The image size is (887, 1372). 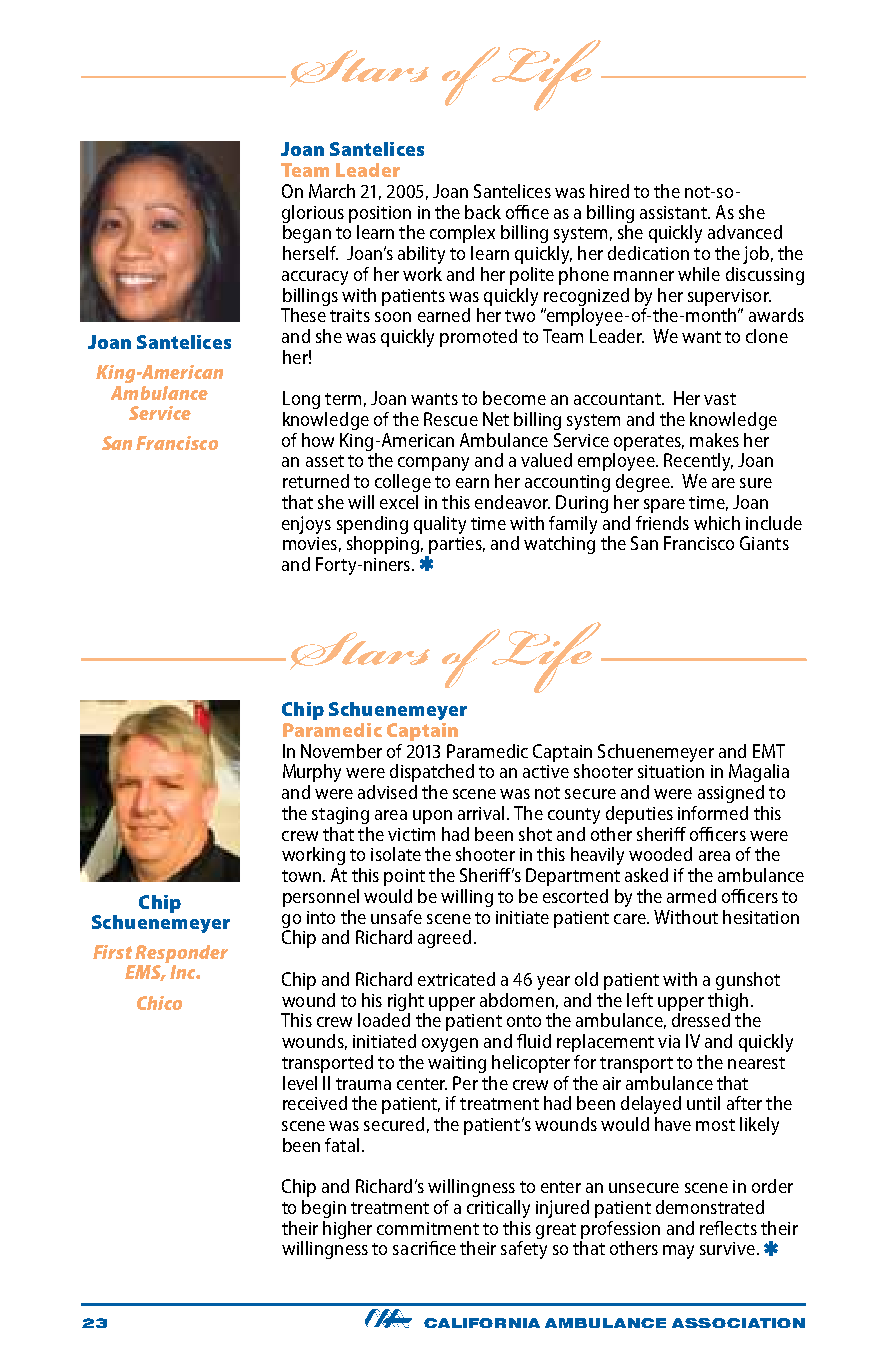 I want to click on began, so click(x=307, y=234).
